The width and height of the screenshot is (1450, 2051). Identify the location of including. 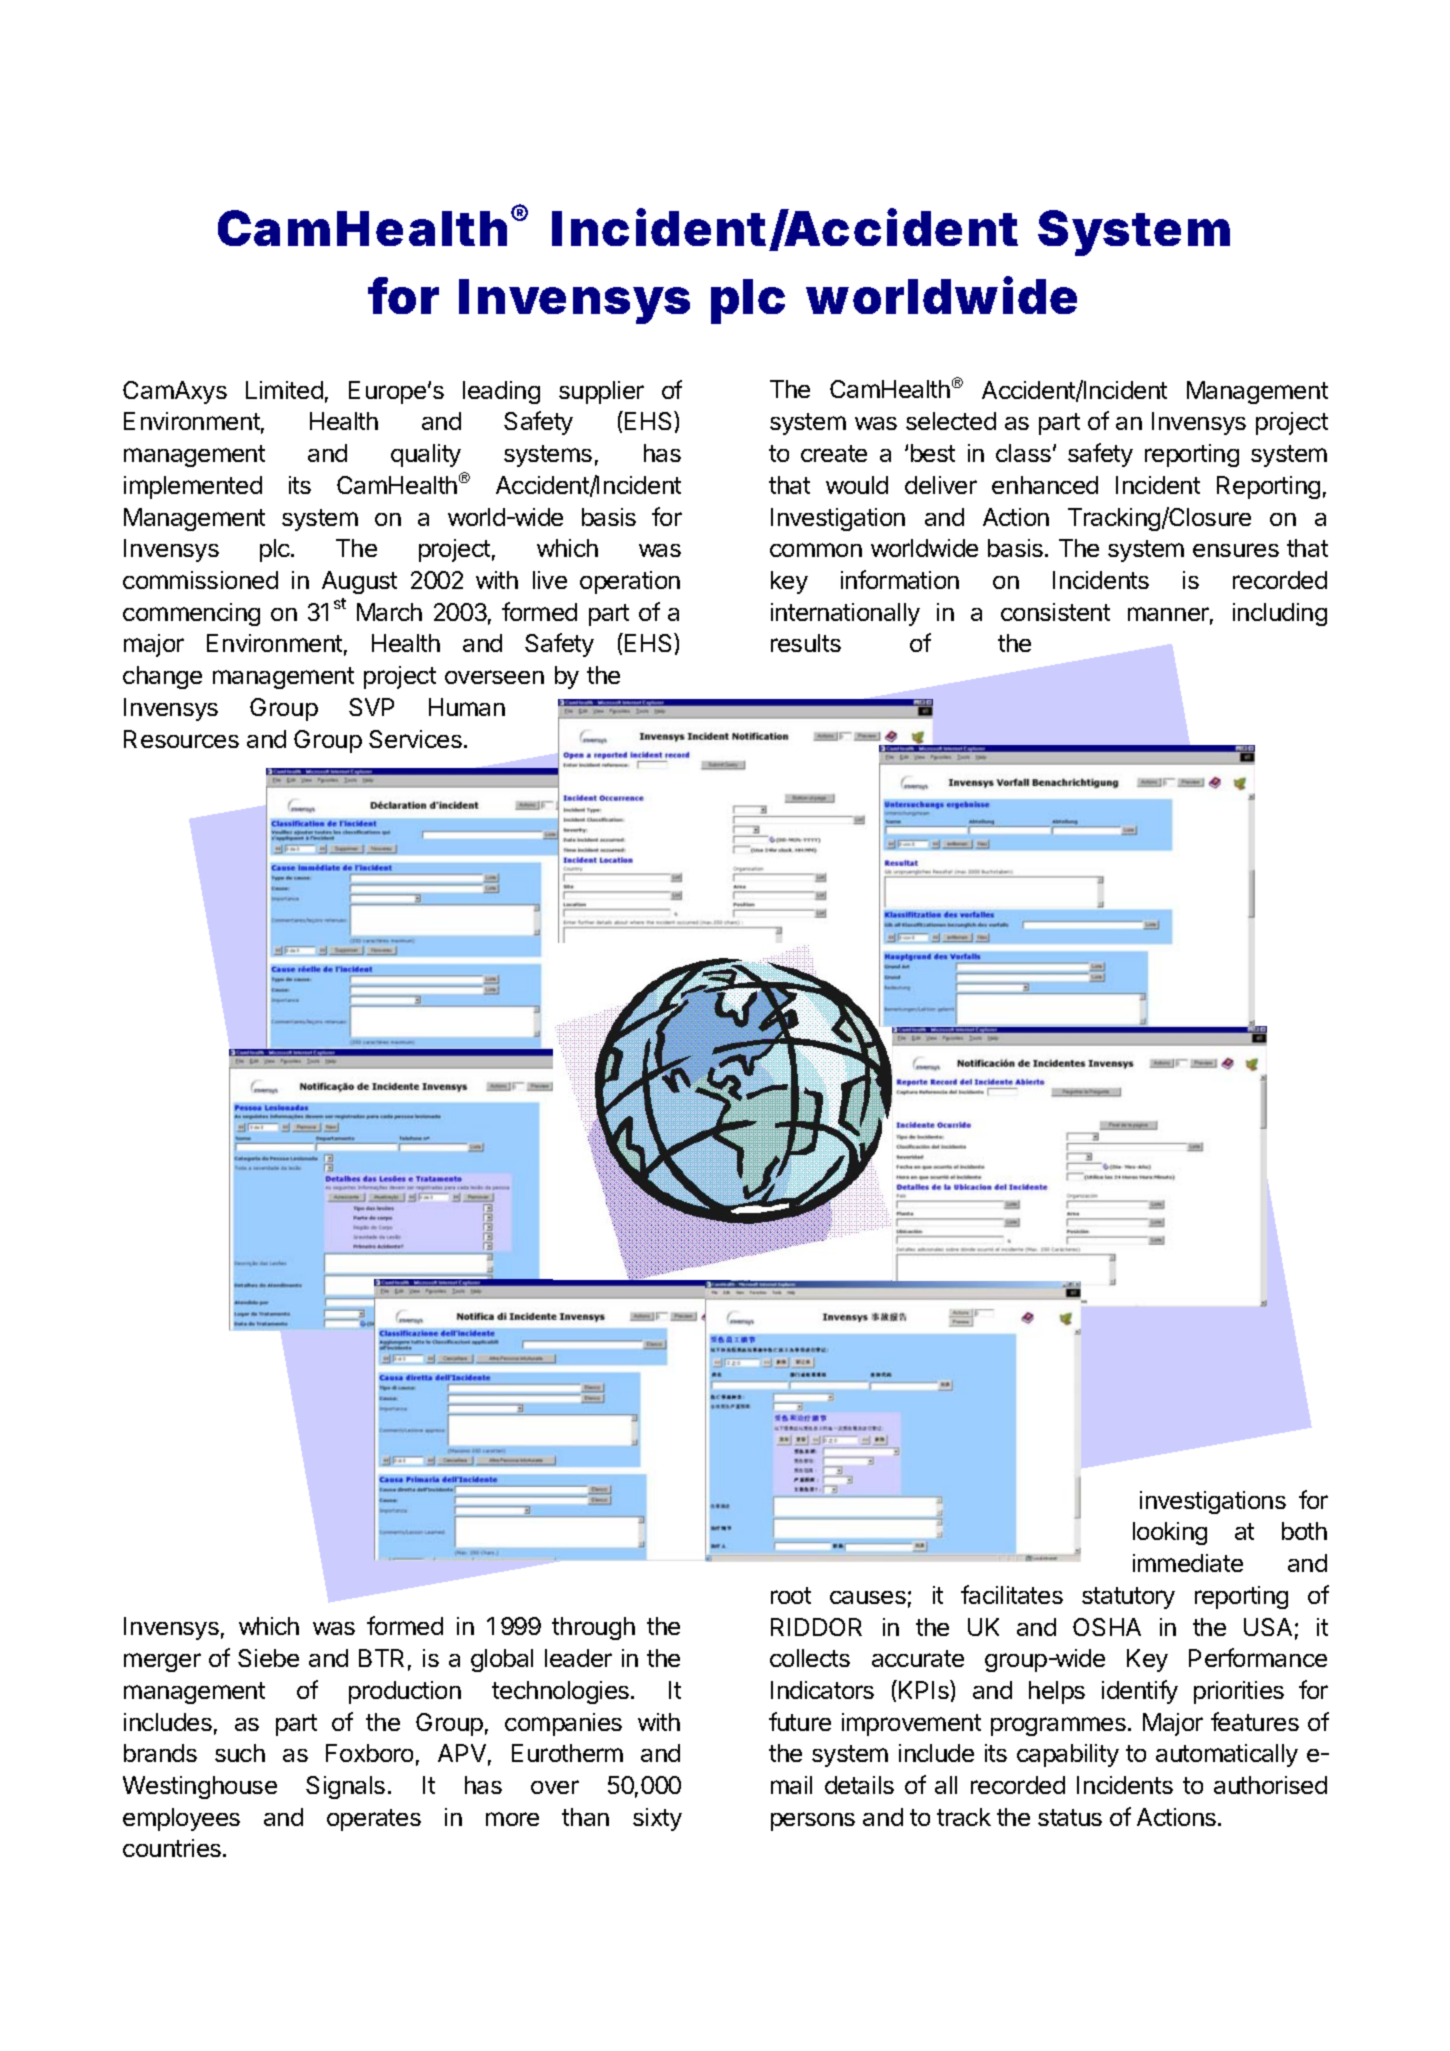
(1280, 614).
